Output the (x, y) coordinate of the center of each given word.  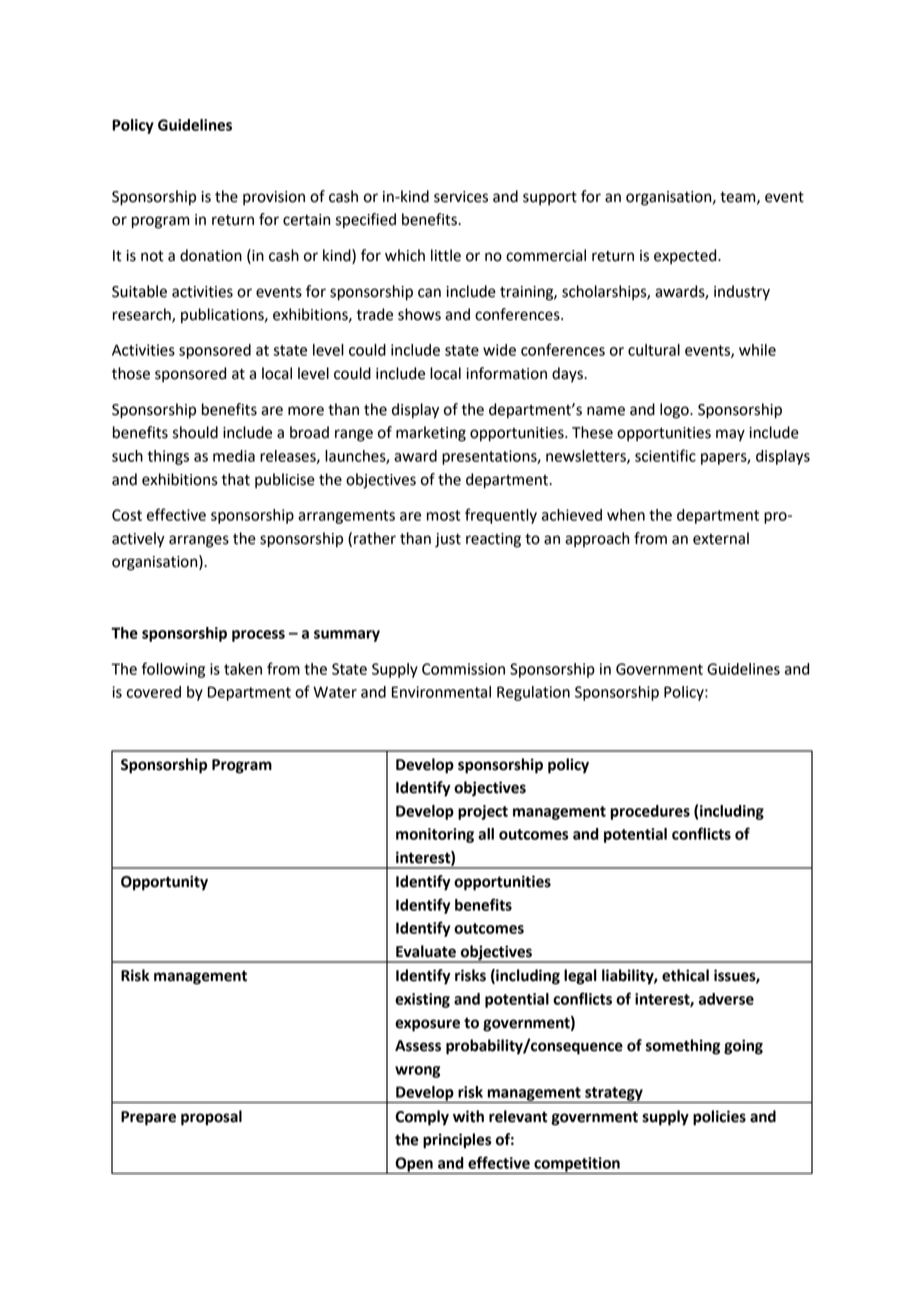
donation (211, 255)
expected (686, 257)
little (446, 255)
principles (457, 1141)
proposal (211, 1118)
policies (719, 1118)
